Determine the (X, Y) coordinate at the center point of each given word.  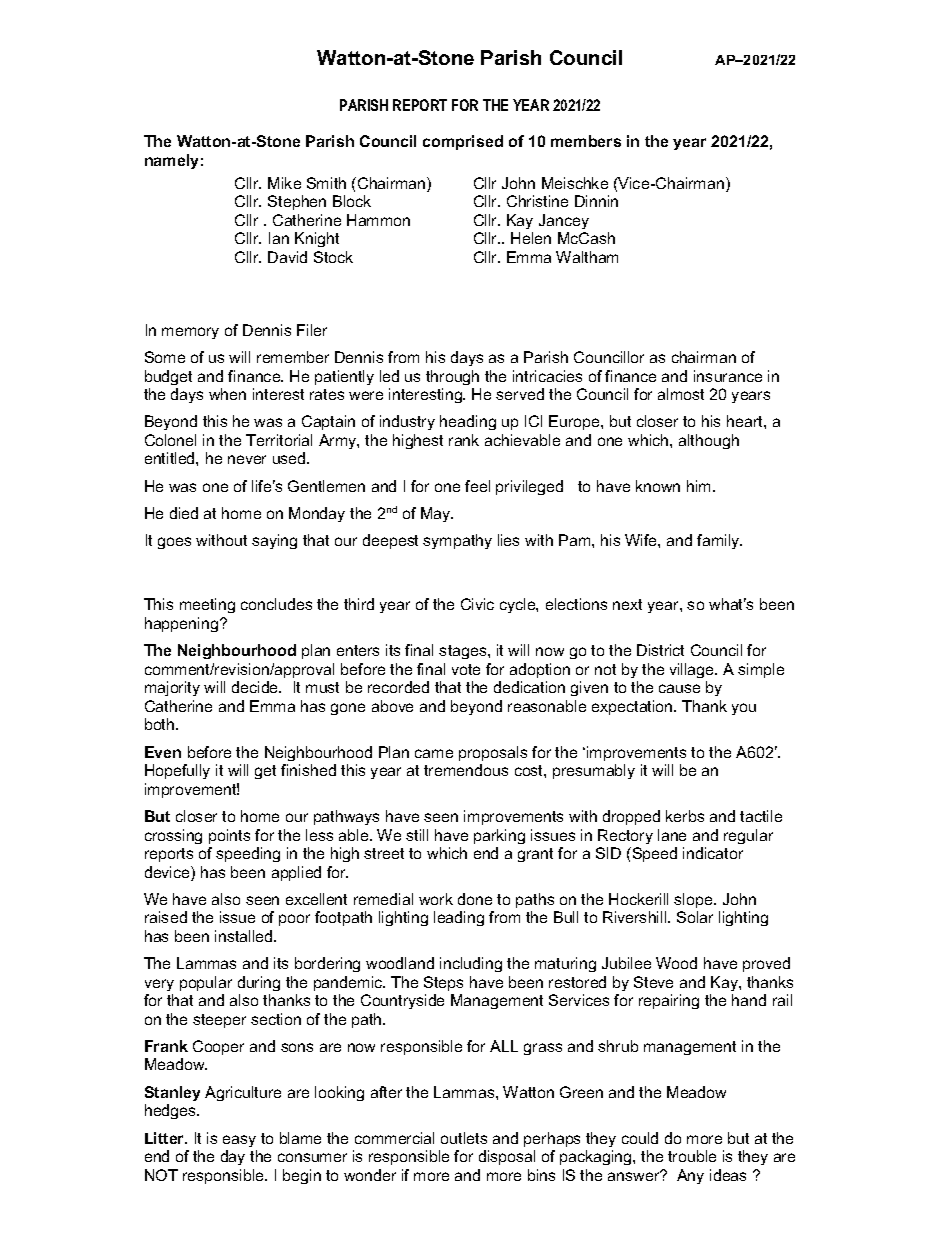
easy (239, 1141)
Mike (284, 183)
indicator (713, 853)
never (247, 459)
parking (499, 836)
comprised (463, 142)
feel (477, 486)
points (229, 836)
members (586, 141)
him (700, 486)
